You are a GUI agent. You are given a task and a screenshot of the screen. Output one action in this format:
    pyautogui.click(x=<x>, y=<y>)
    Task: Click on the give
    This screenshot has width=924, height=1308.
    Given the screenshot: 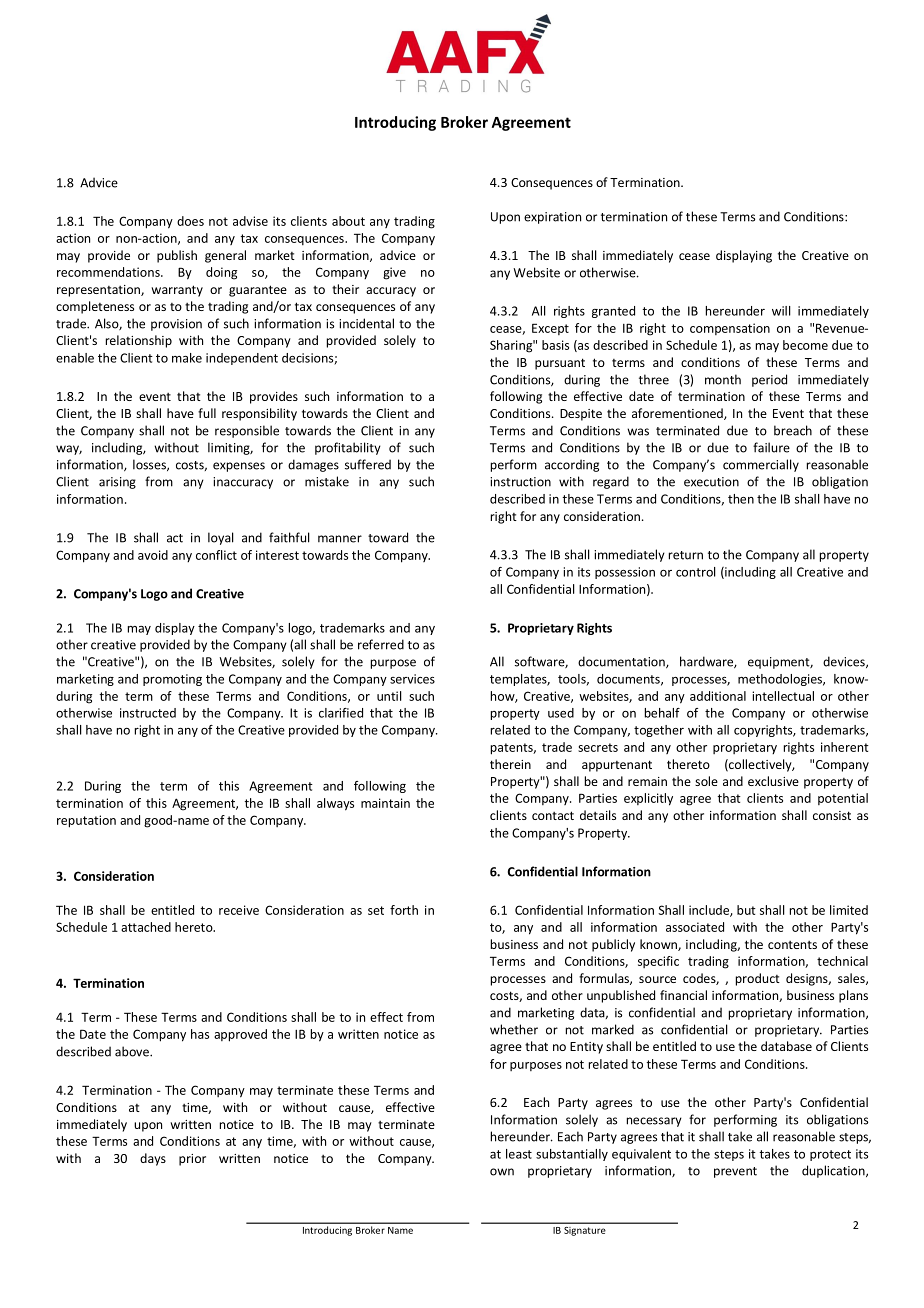 What is the action you would take?
    pyautogui.click(x=394, y=273)
